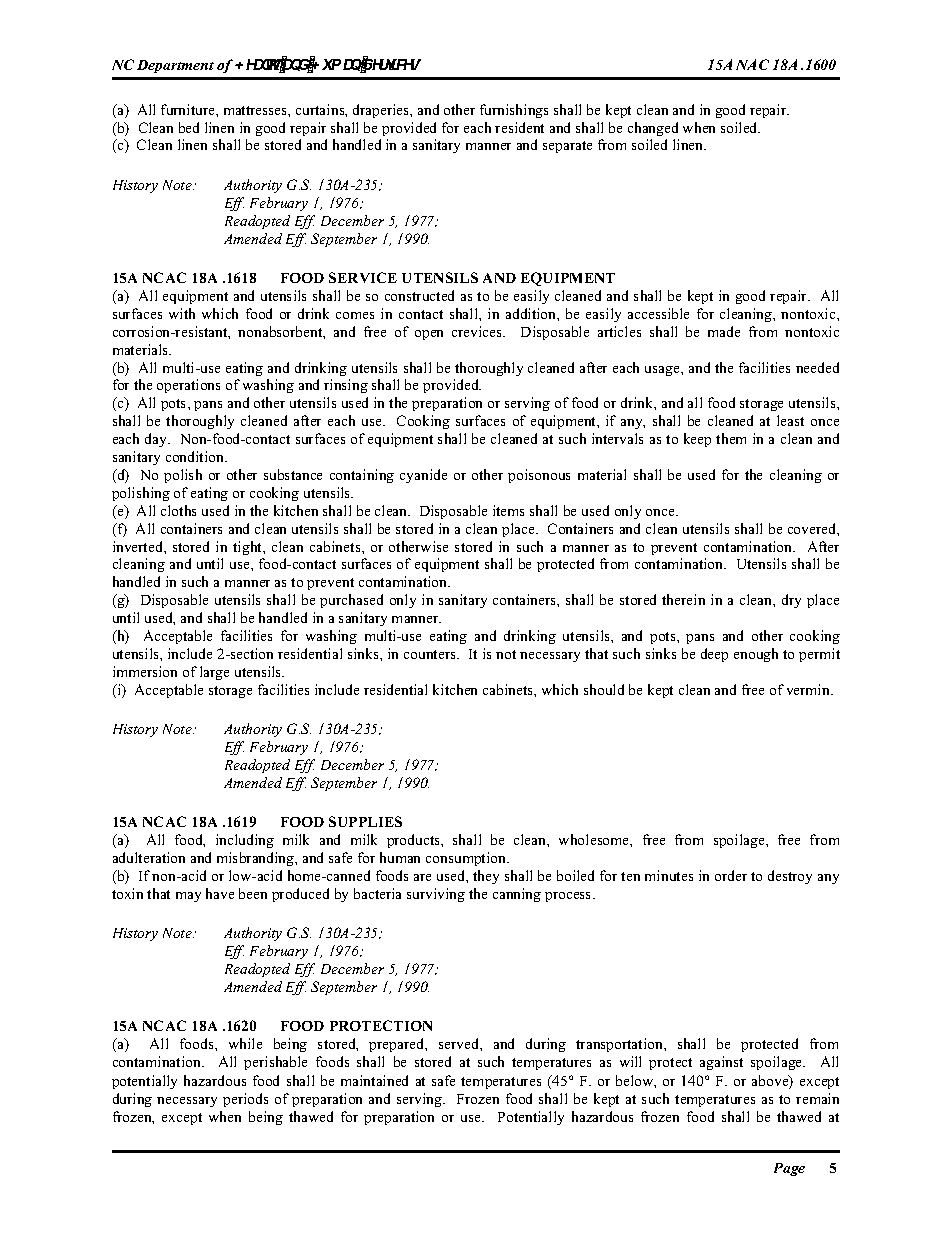 The image size is (952, 1233). Describe the element at coordinates (245, 1100) in the screenshot. I see `periods` at that location.
